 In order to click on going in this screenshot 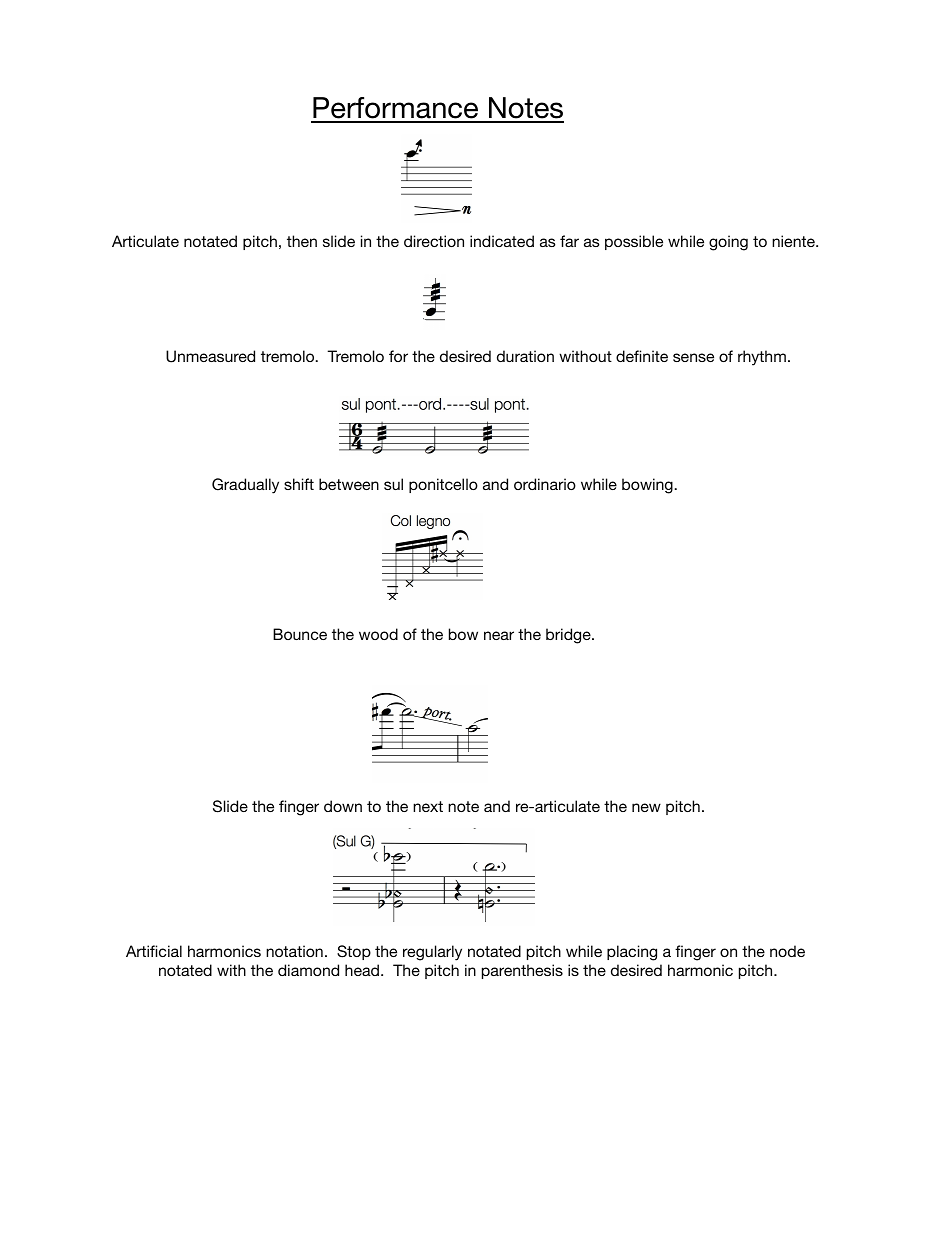, I will do `click(728, 243)`.
